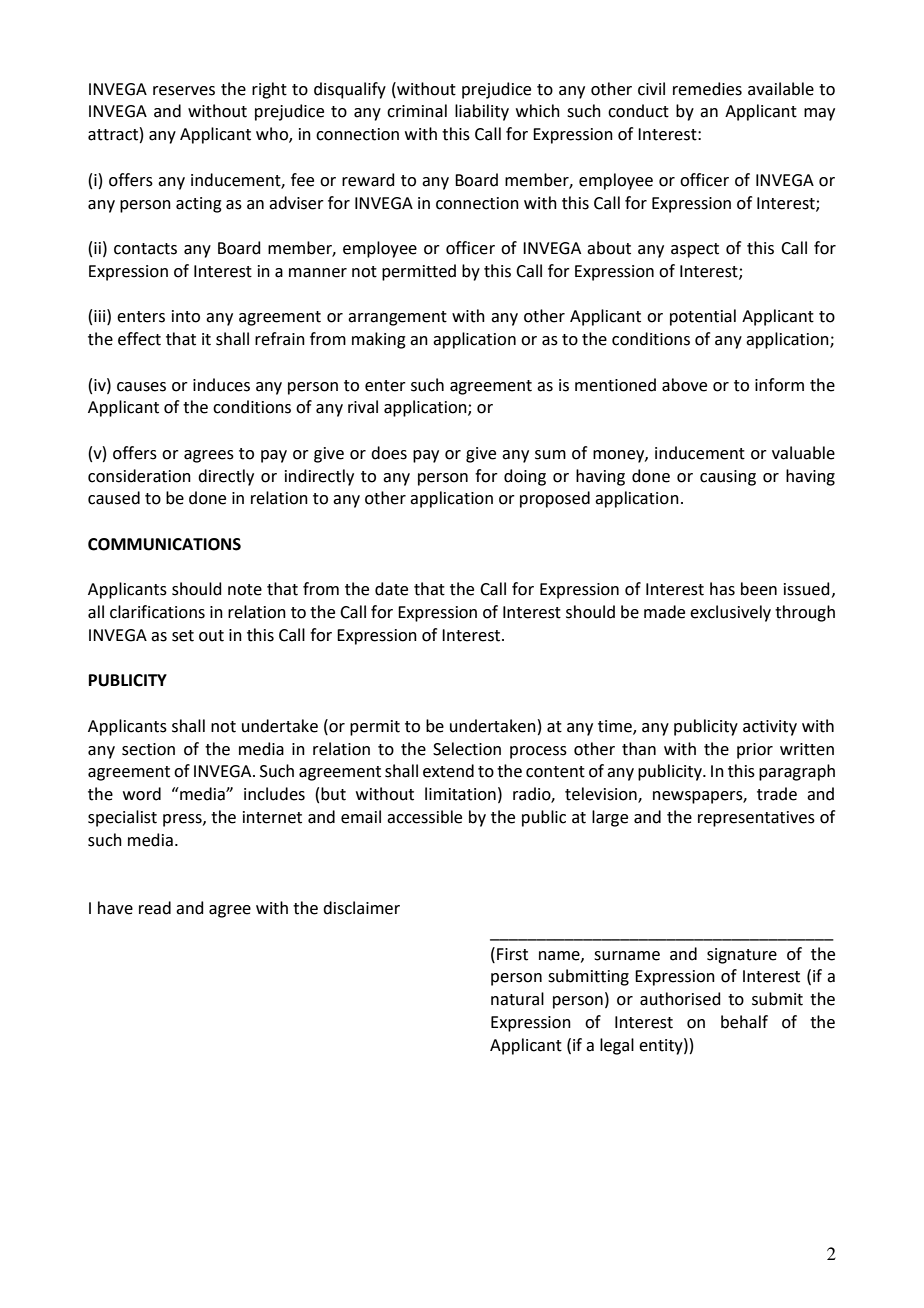  What do you see at coordinates (142, 794) in the document?
I see `word` at bounding box center [142, 794].
